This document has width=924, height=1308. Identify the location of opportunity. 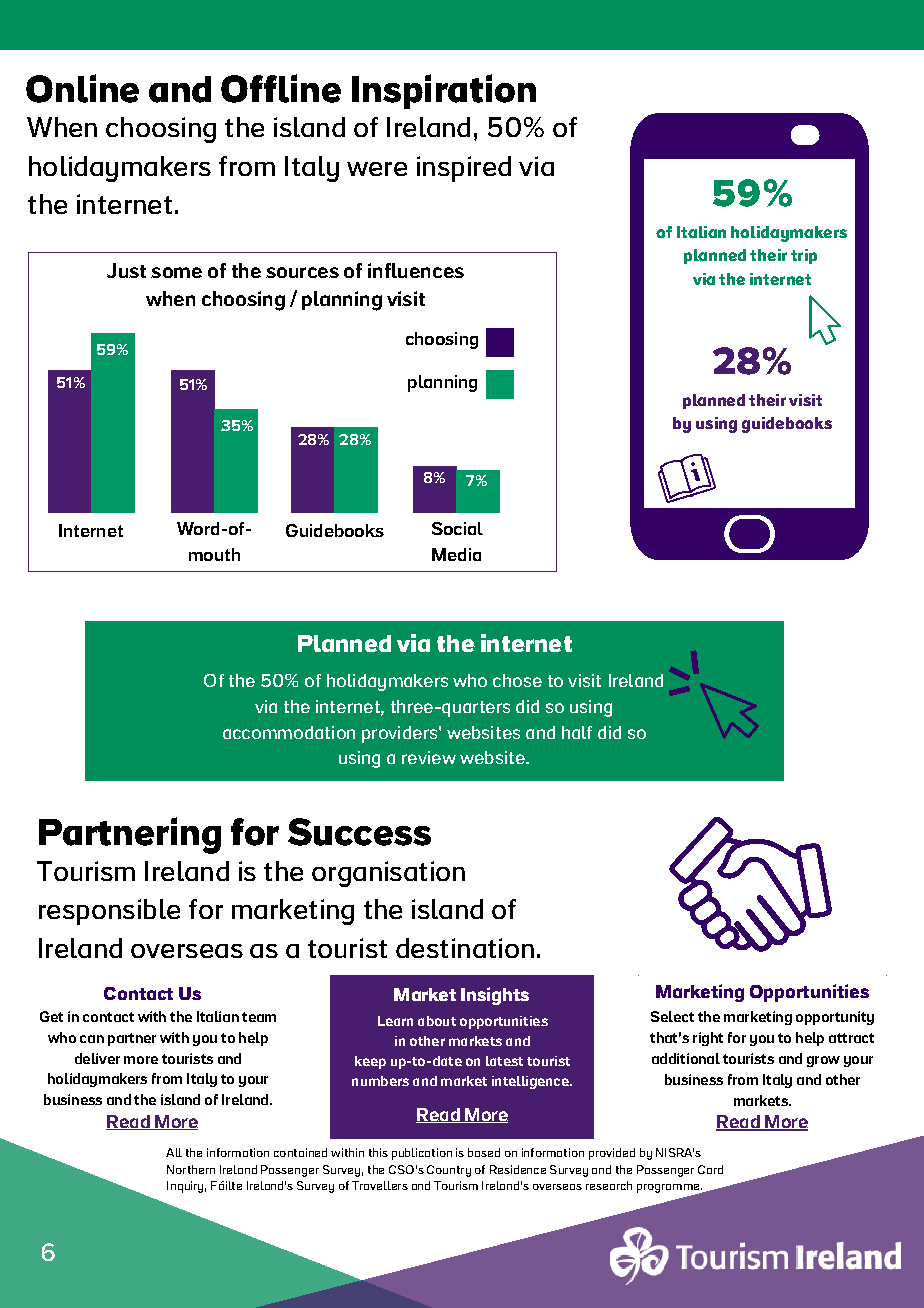
(835, 1018).
